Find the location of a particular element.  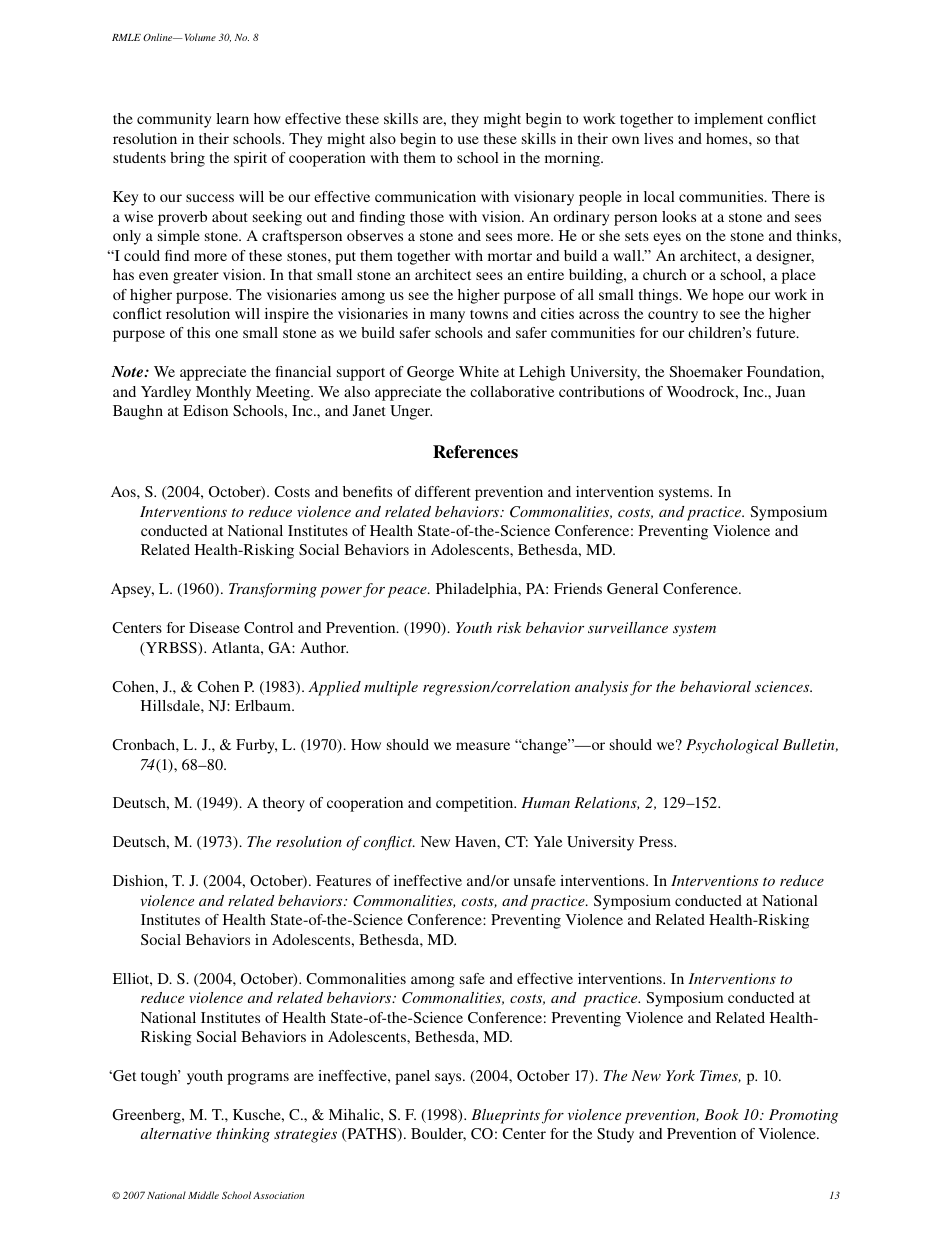

different is located at coordinates (443, 491).
